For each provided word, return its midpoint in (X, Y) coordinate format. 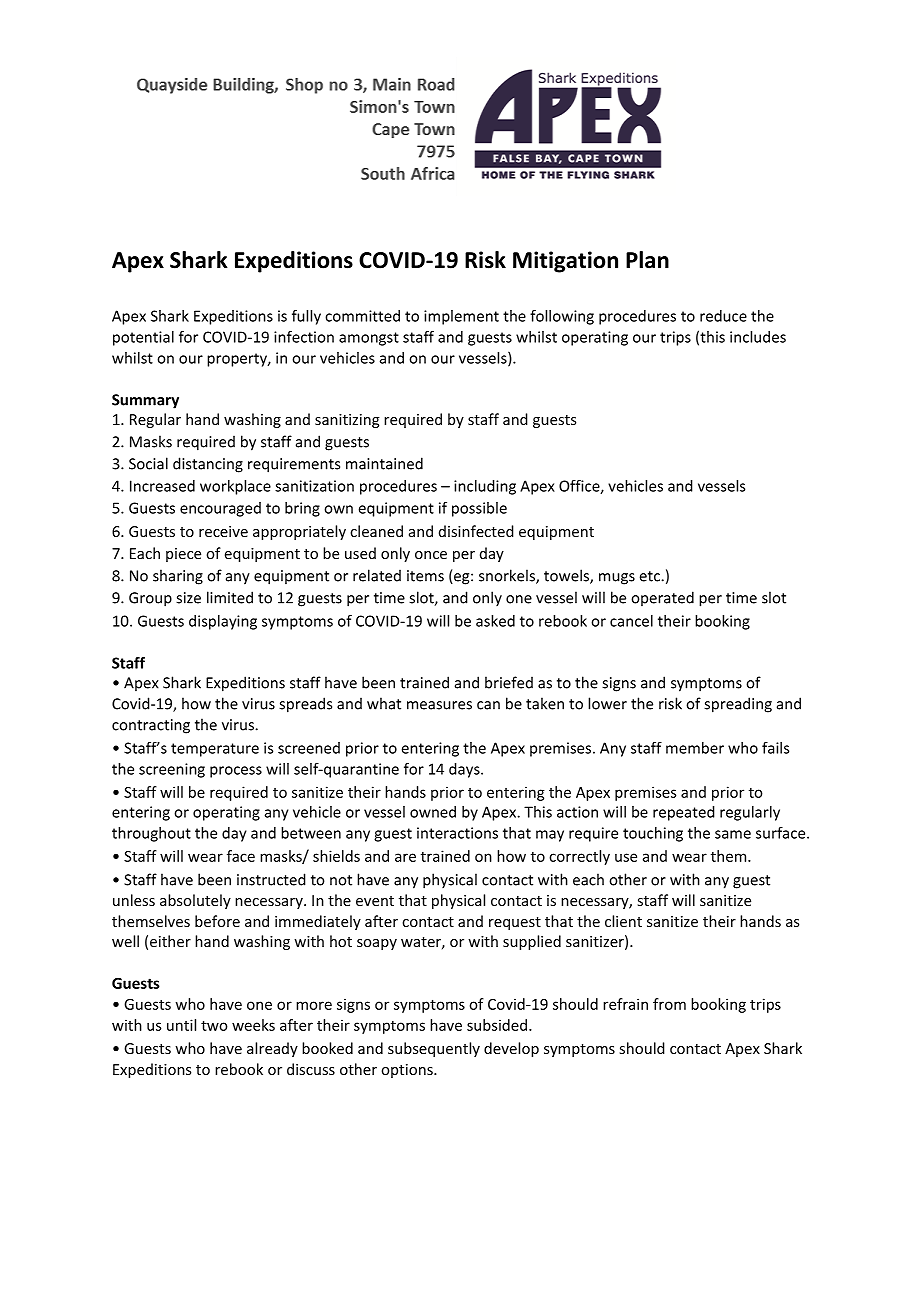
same (733, 834)
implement (461, 317)
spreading (738, 705)
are (405, 857)
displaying (223, 622)
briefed (509, 682)
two (214, 1025)
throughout (151, 834)
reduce (723, 316)
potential (143, 338)
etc (651, 576)
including (485, 487)
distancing (208, 465)
